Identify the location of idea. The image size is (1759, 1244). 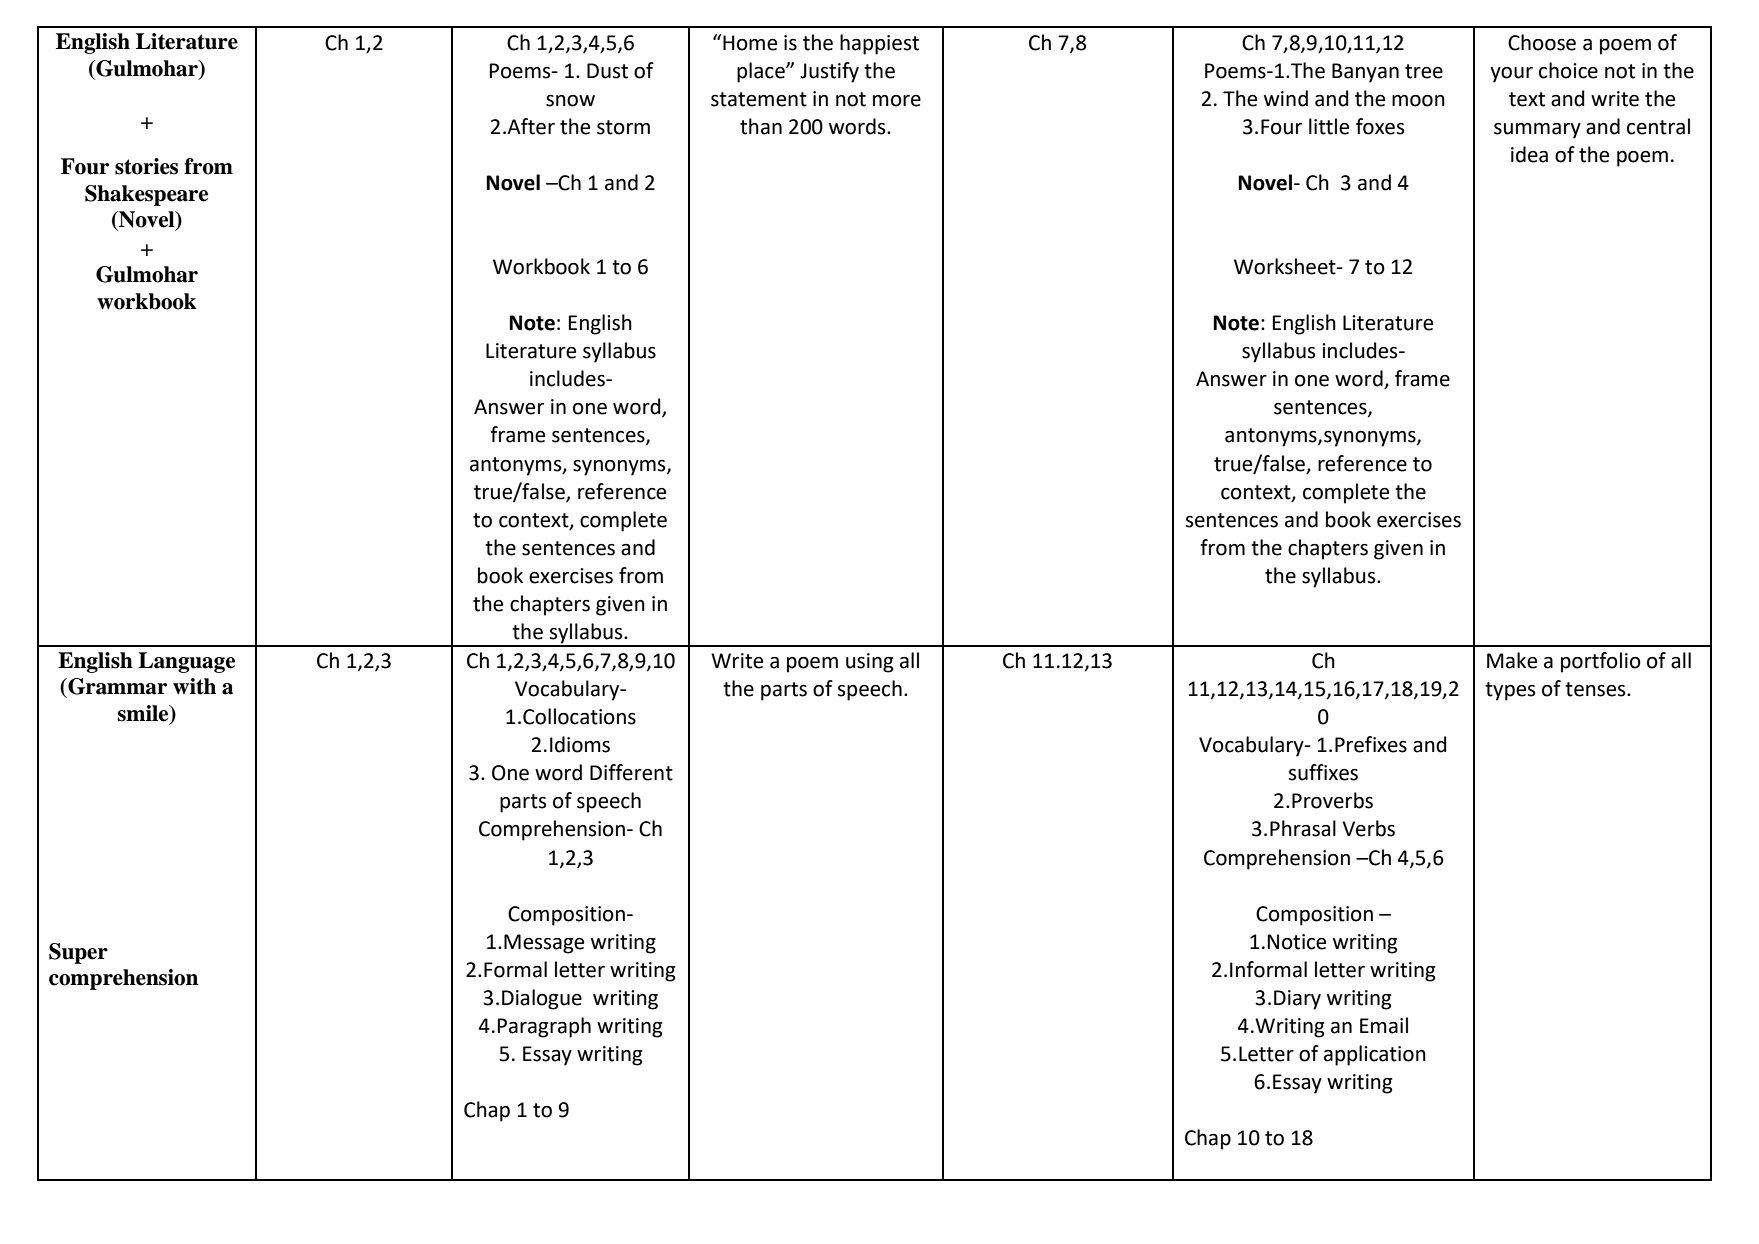
(1529, 154).
